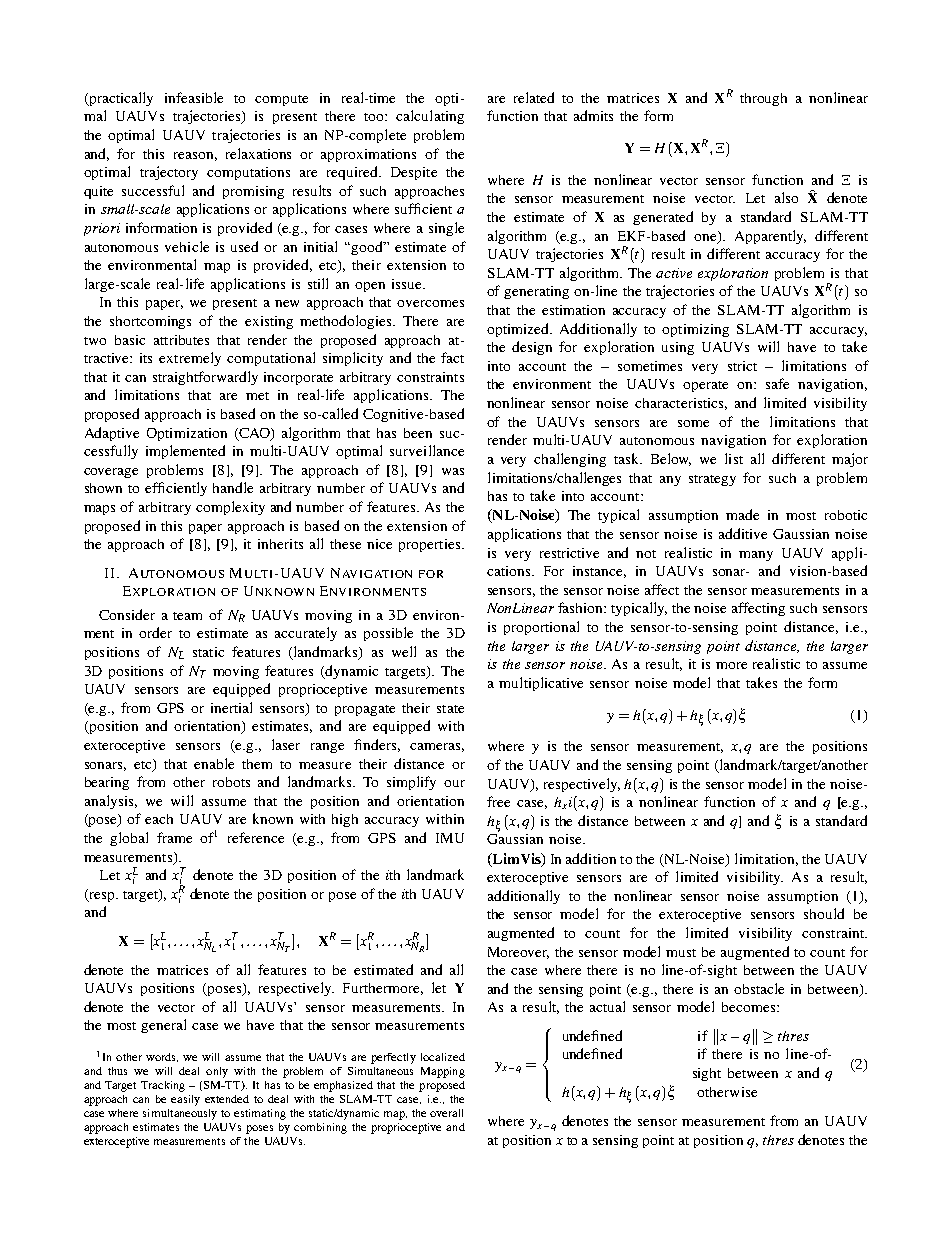 The width and height of the image is (952, 1233). I want to click on calculating, so click(430, 117).
